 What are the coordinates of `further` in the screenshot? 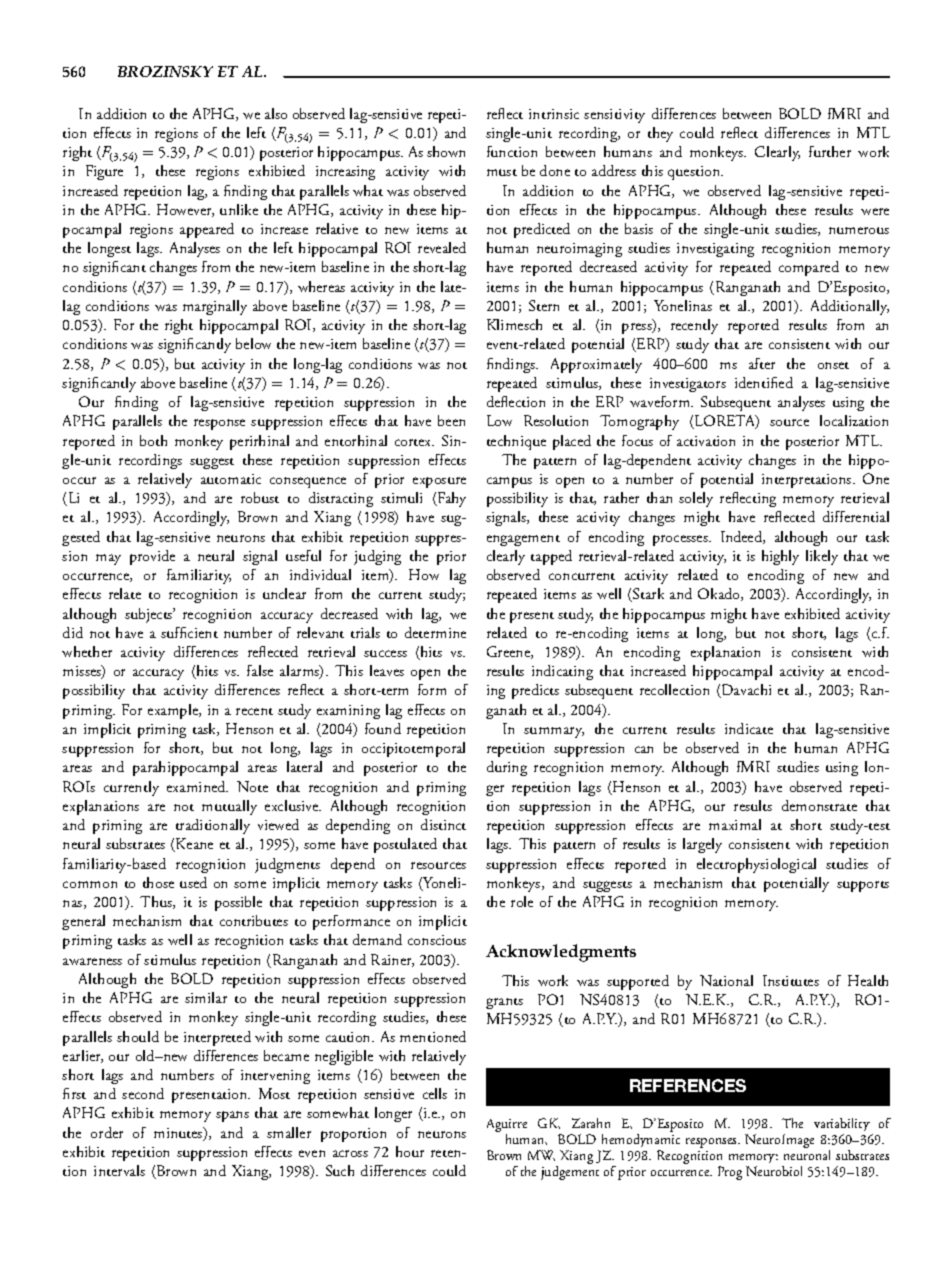 It's located at (830, 151).
